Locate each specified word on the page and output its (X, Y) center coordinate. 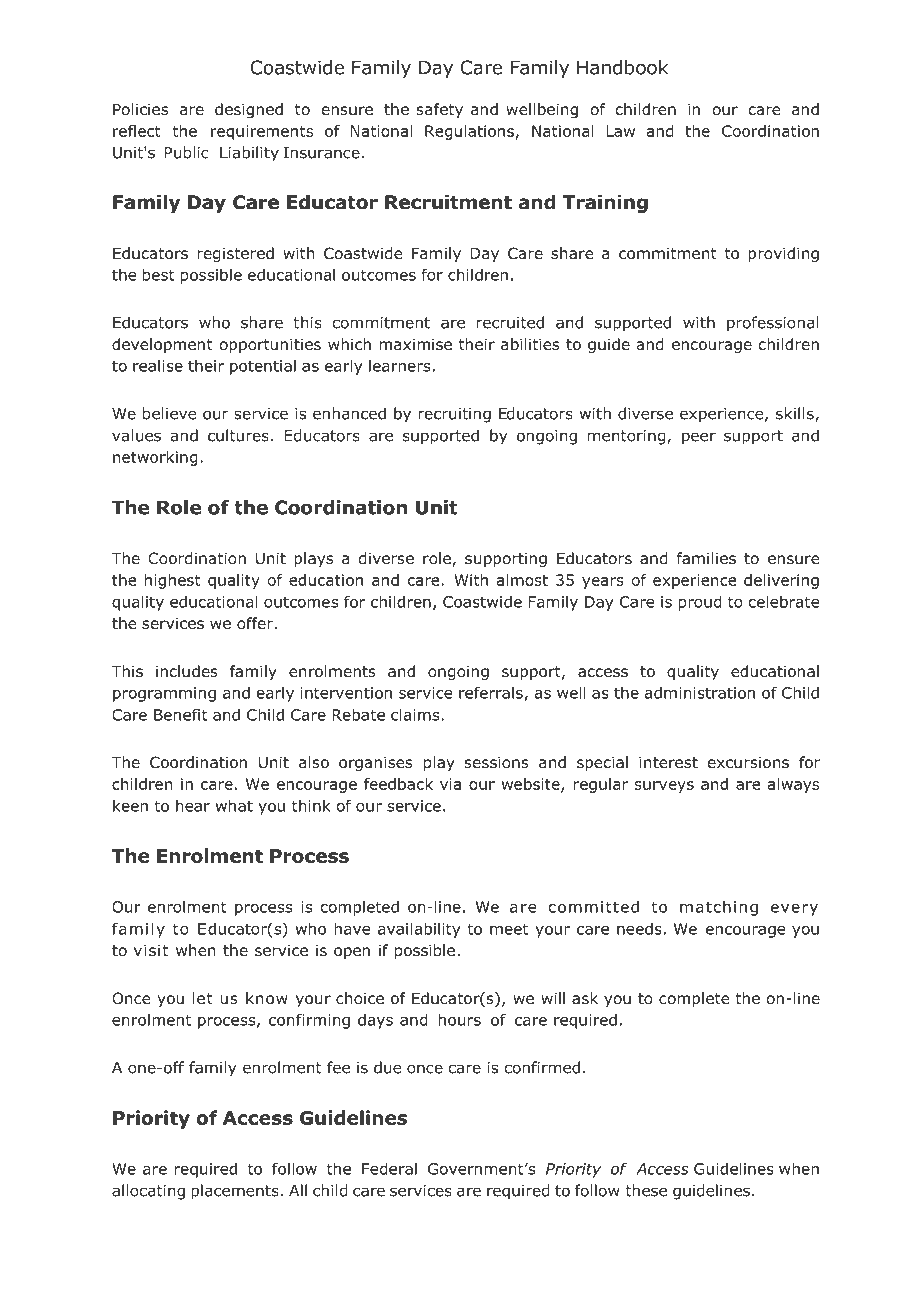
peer (699, 438)
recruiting (455, 415)
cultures (238, 435)
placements (235, 1192)
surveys (664, 787)
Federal (389, 1168)
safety (440, 110)
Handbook (622, 67)
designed (249, 110)
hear (193, 805)
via (450, 784)
